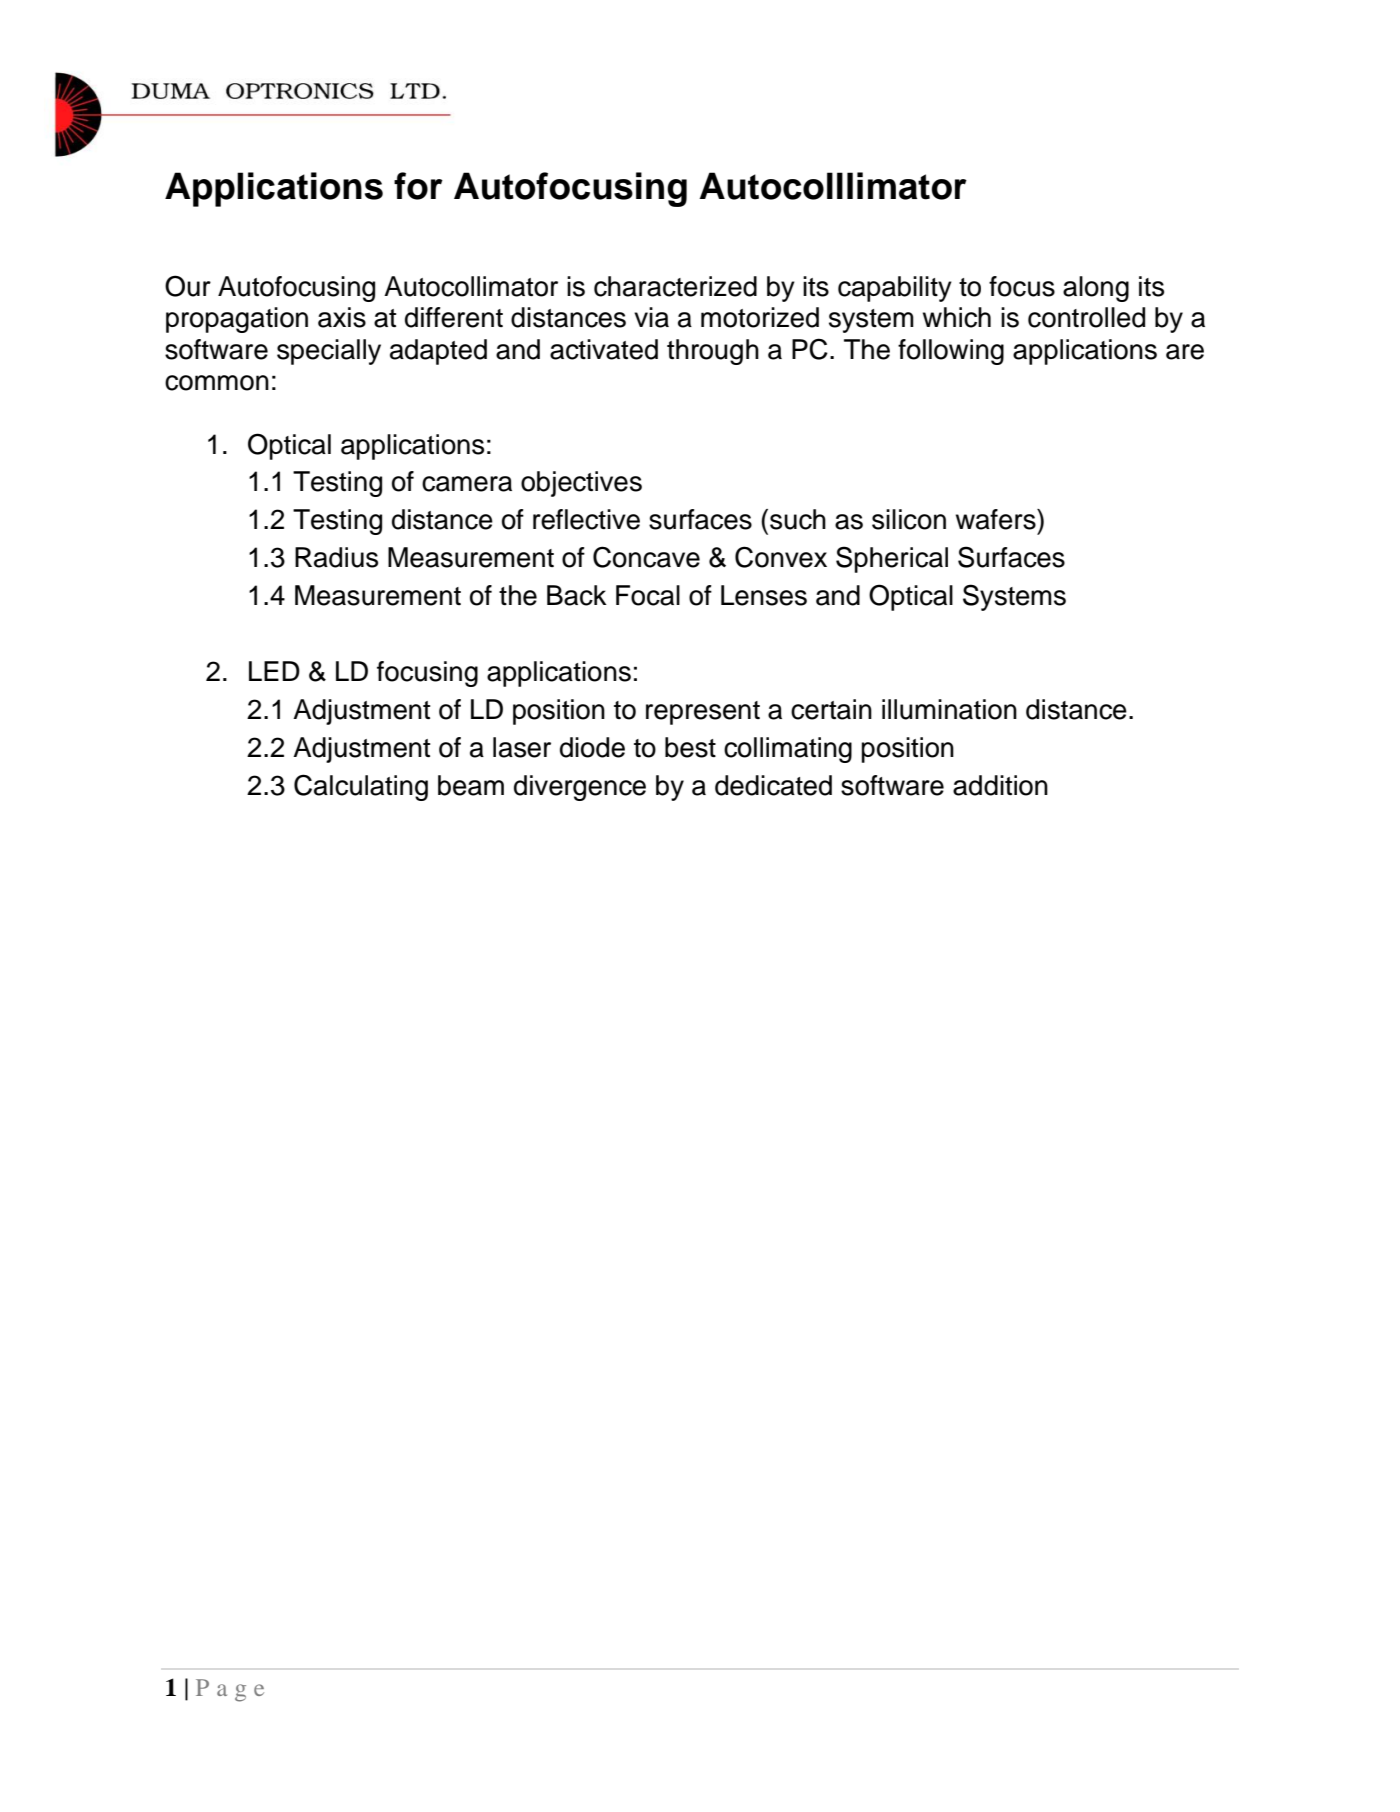 The height and width of the page is (1812, 1400). I want to click on axis, so click(342, 317).
